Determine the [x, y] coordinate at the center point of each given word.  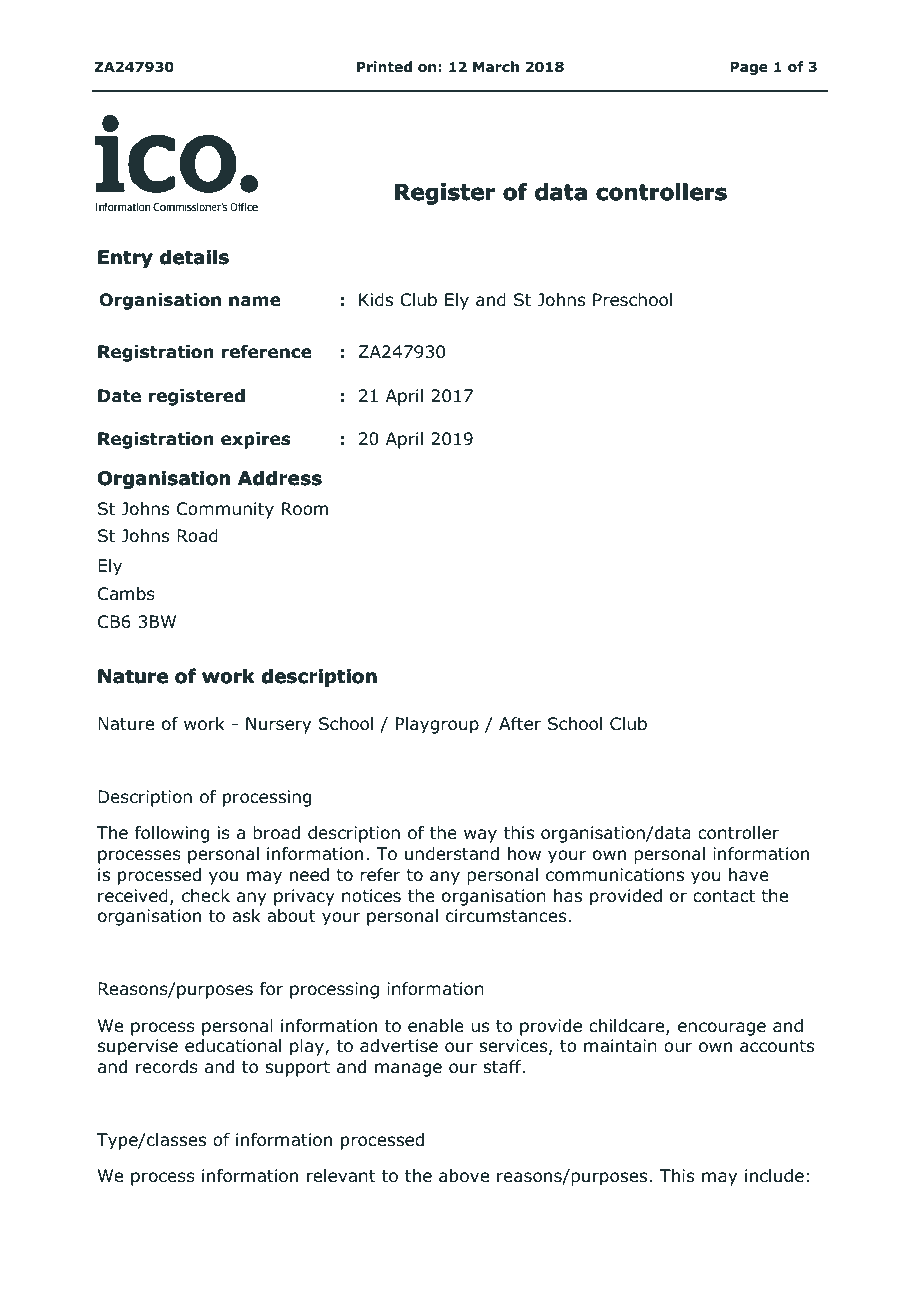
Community [225, 510]
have [749, 875]
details [194, 257]
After [520, 723]
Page [749, 68]
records [167, 1067]
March [496, 66]
